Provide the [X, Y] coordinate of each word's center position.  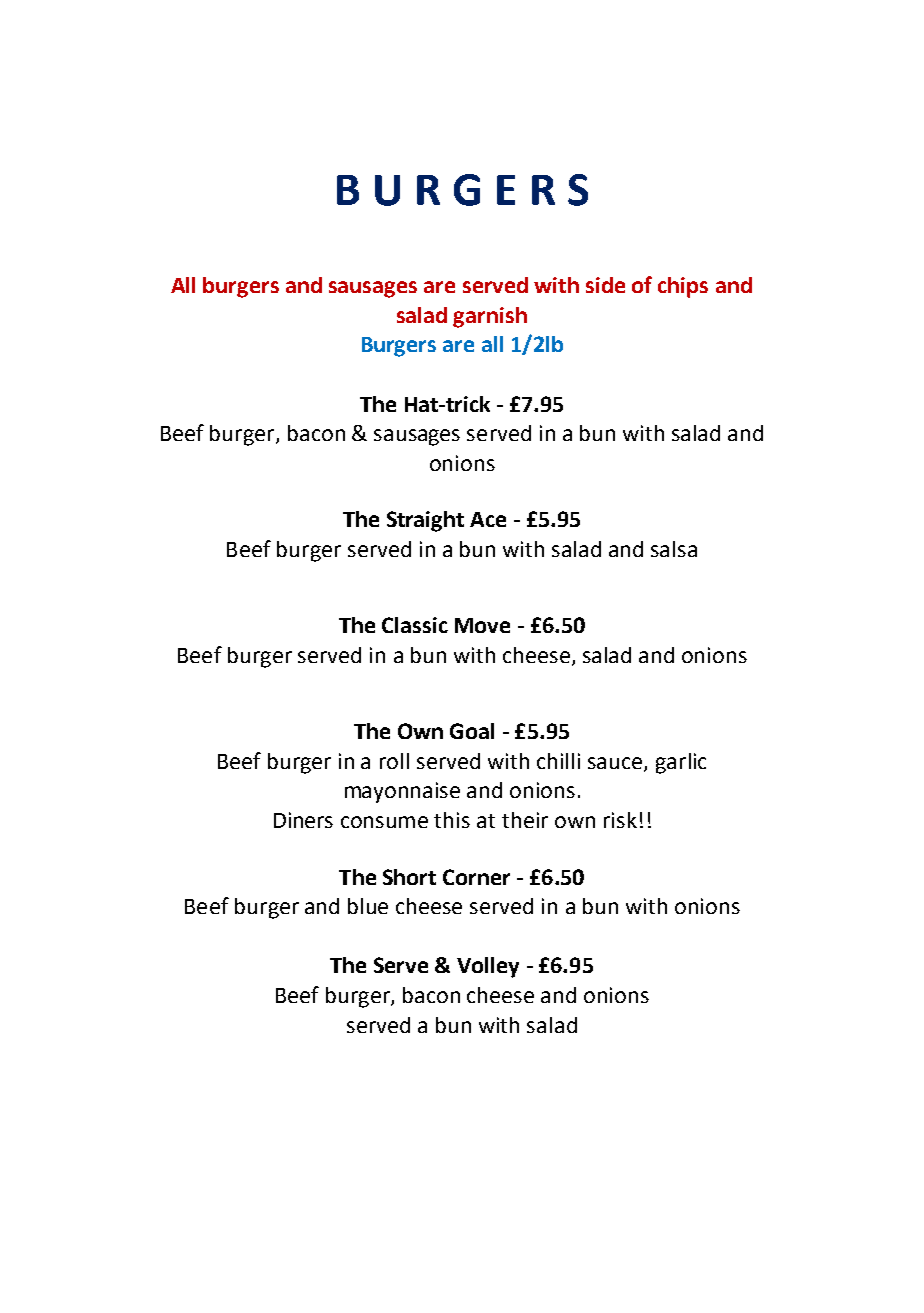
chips [683, 287]
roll [394, 761]
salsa [674, 549]
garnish [490, 317]
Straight [425, 521]
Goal [472, 731]
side [605, 285]
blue [368, 906]
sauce [616, 764]
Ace [488, 519]
